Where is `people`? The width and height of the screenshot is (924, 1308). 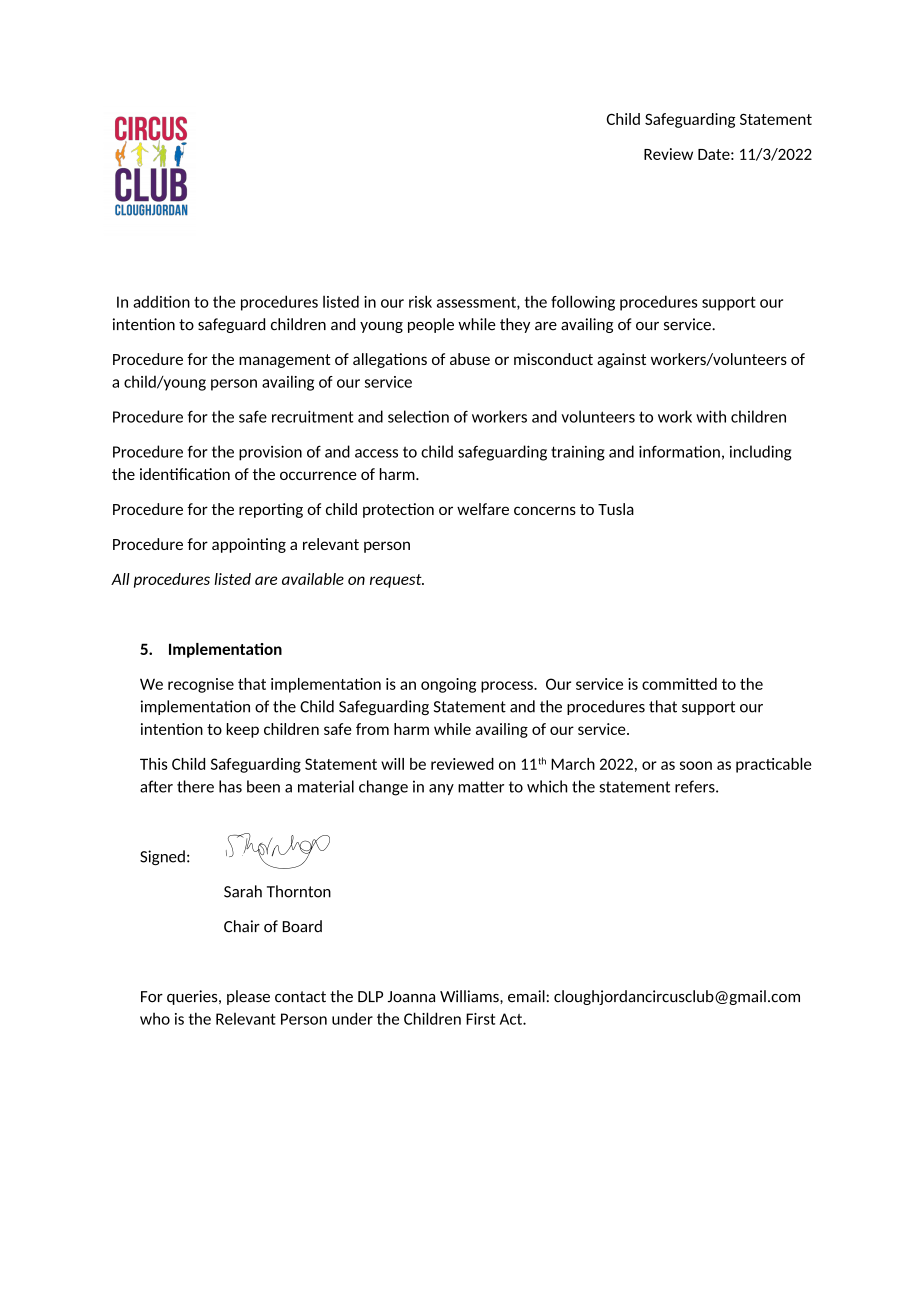
people is located at coordinates (431, 325).
